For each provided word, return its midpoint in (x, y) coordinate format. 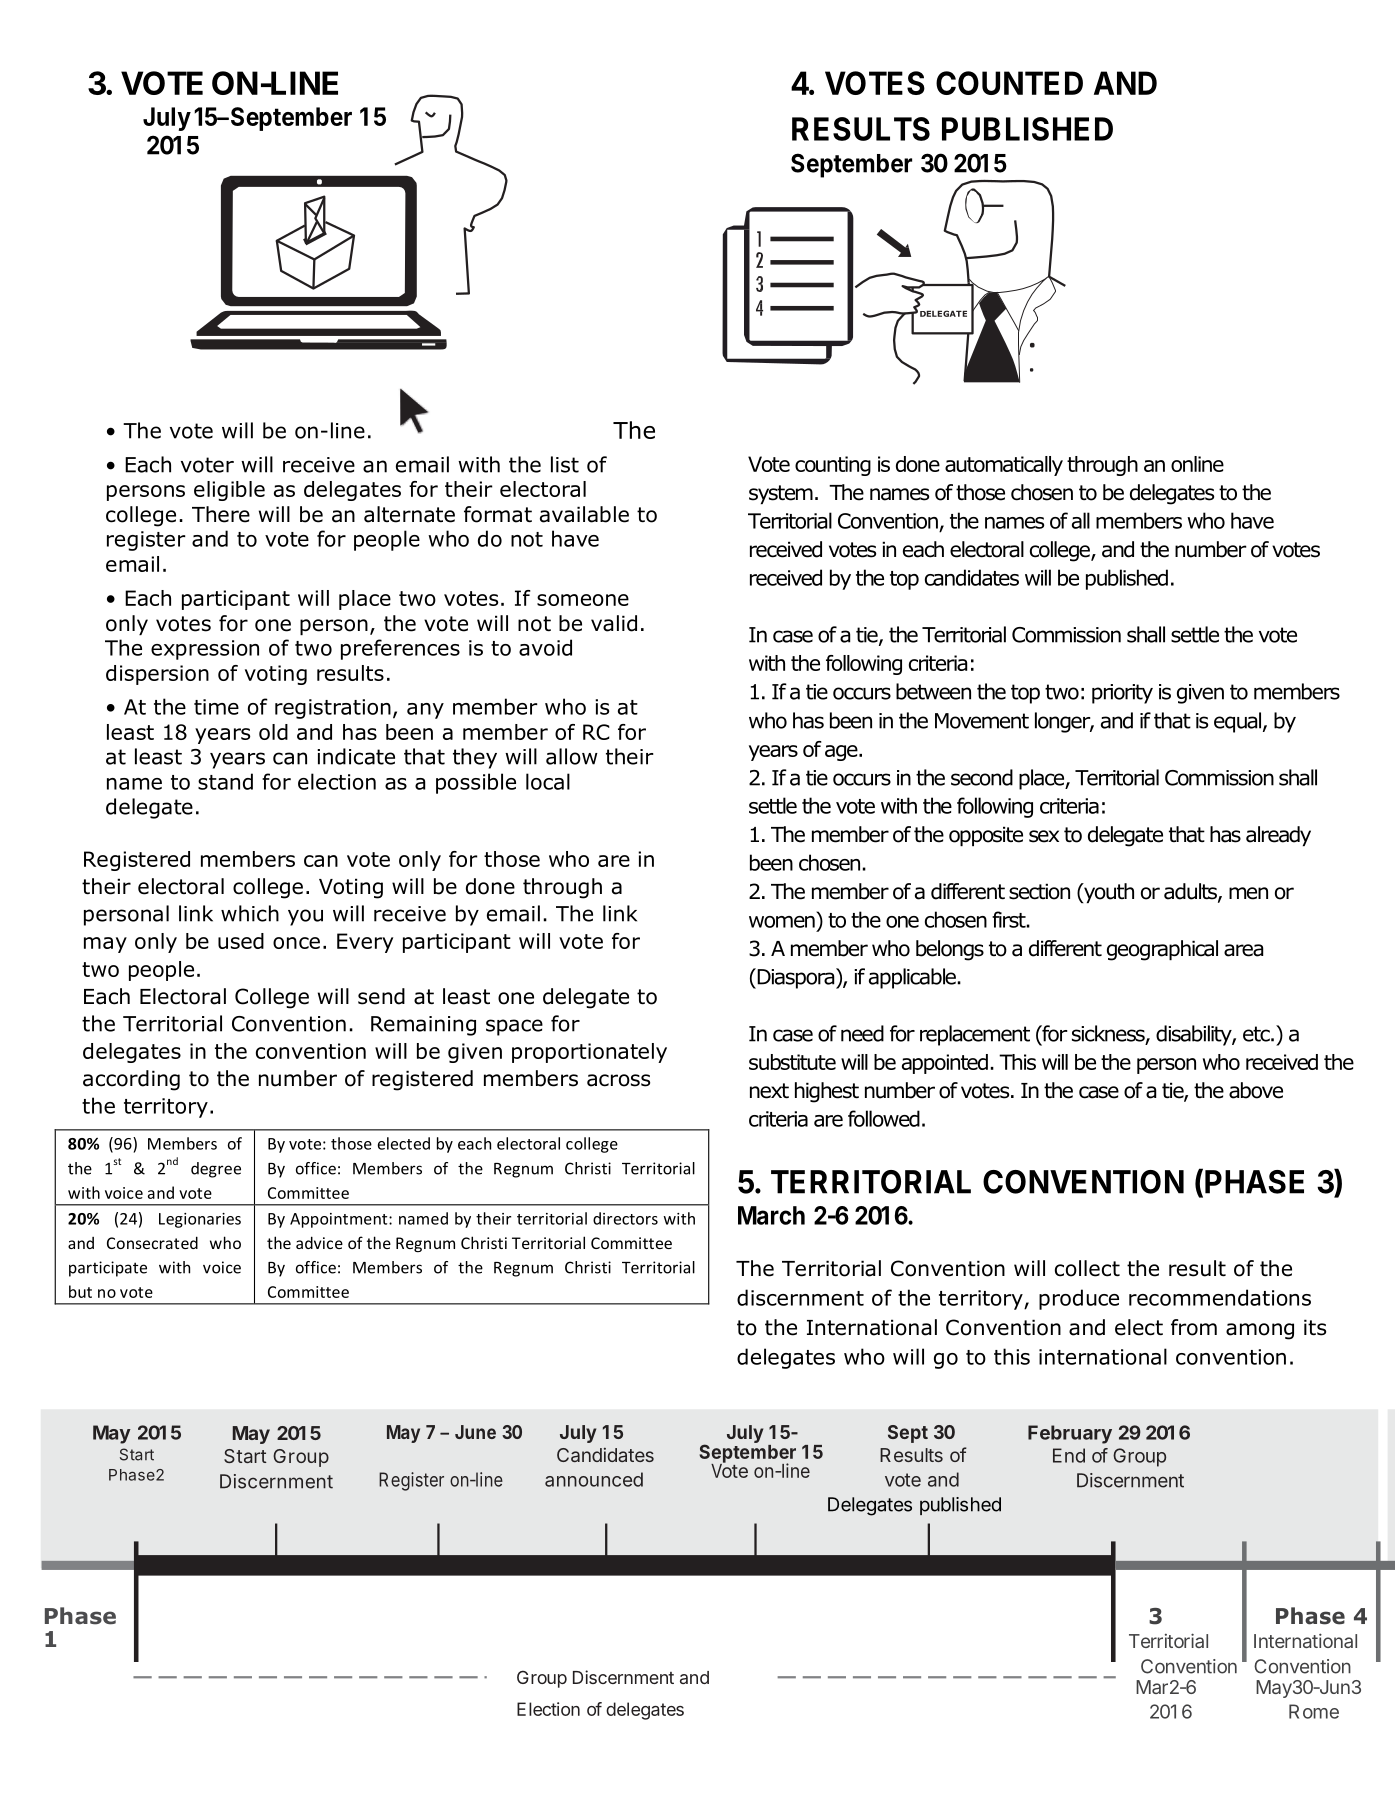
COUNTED (1009, 83)
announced (594, 1479)
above (1256, 1090)
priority (1122, 694)
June (475, 1432)
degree (216, 1170)
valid (614, 623)
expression (205, 650)
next (769, 1091)
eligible (229, 491)
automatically (1004, 466)
